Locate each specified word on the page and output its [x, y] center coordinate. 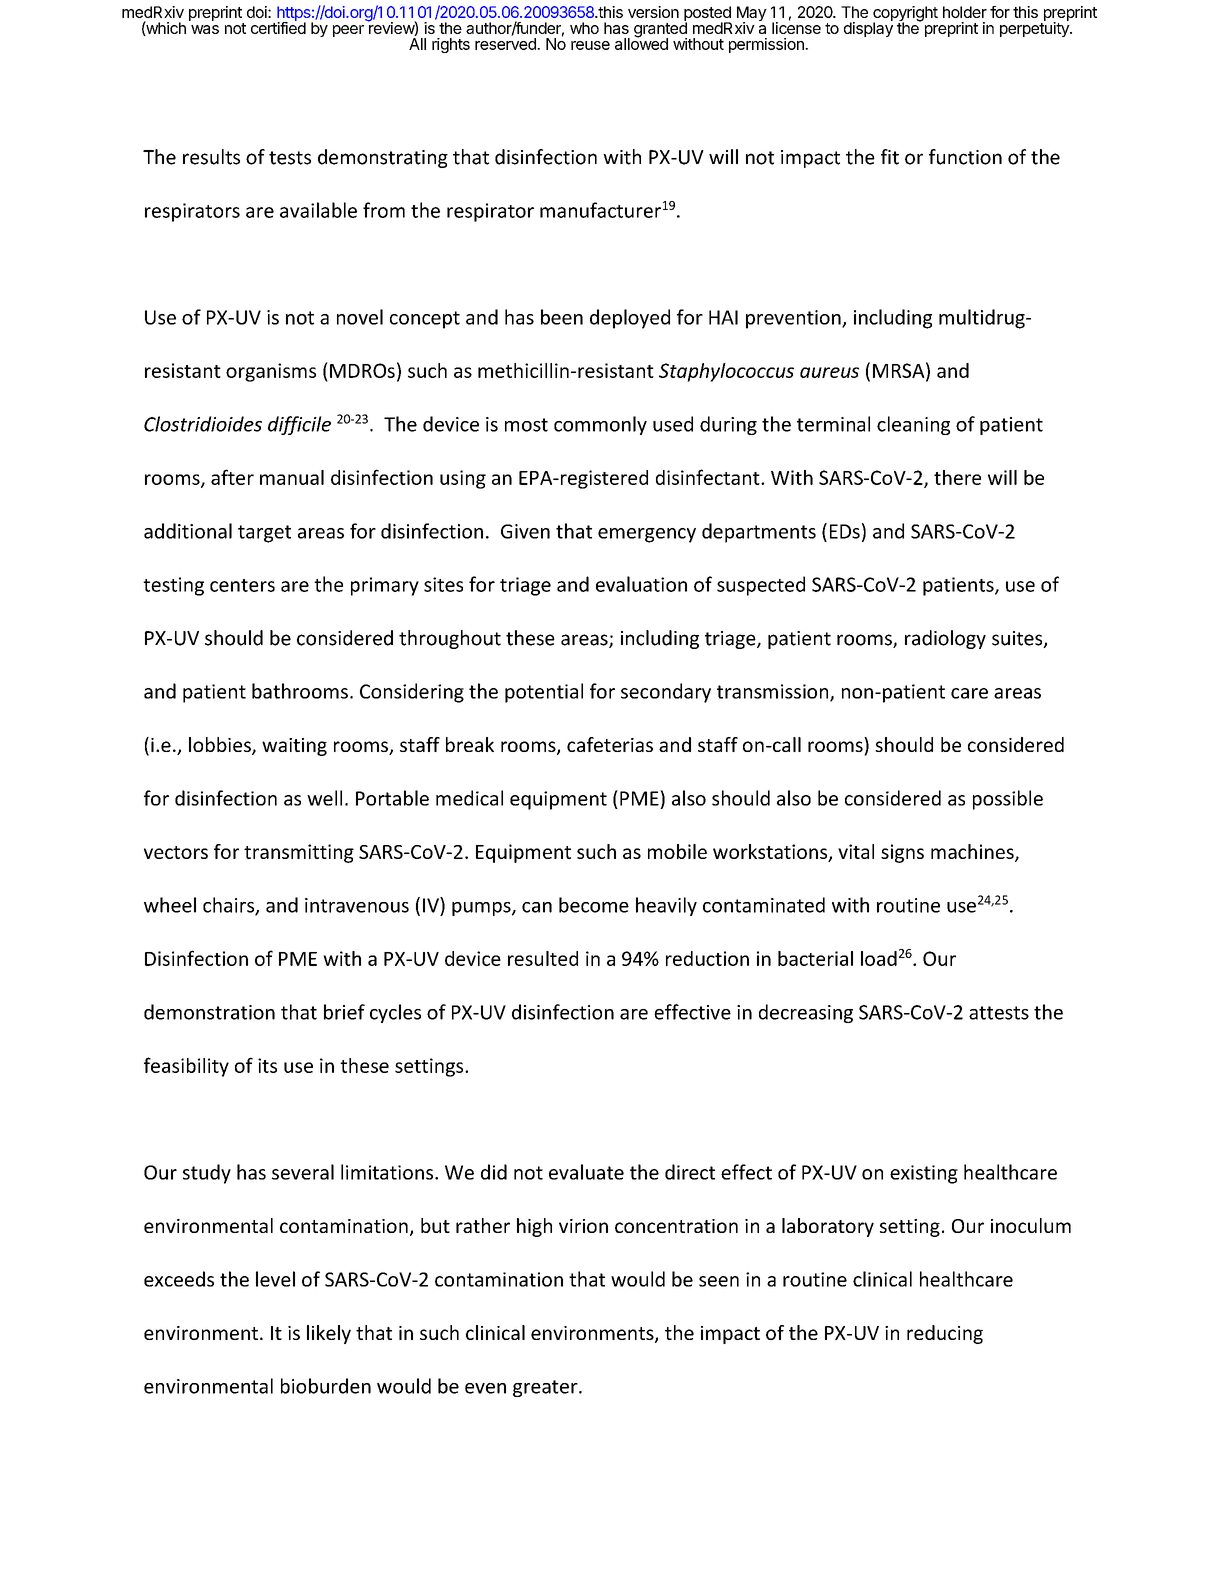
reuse [590, 45]
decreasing [806, 1013]
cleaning [913, 425]
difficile [299, 425]
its [267, 1065]
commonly [600, 425]
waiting [294, 747]
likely [329, 1334]
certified [278, 27]
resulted [543, 958]
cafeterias [610, 744]
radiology [945, 639]
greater [546, 1388]
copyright [905, 15]
